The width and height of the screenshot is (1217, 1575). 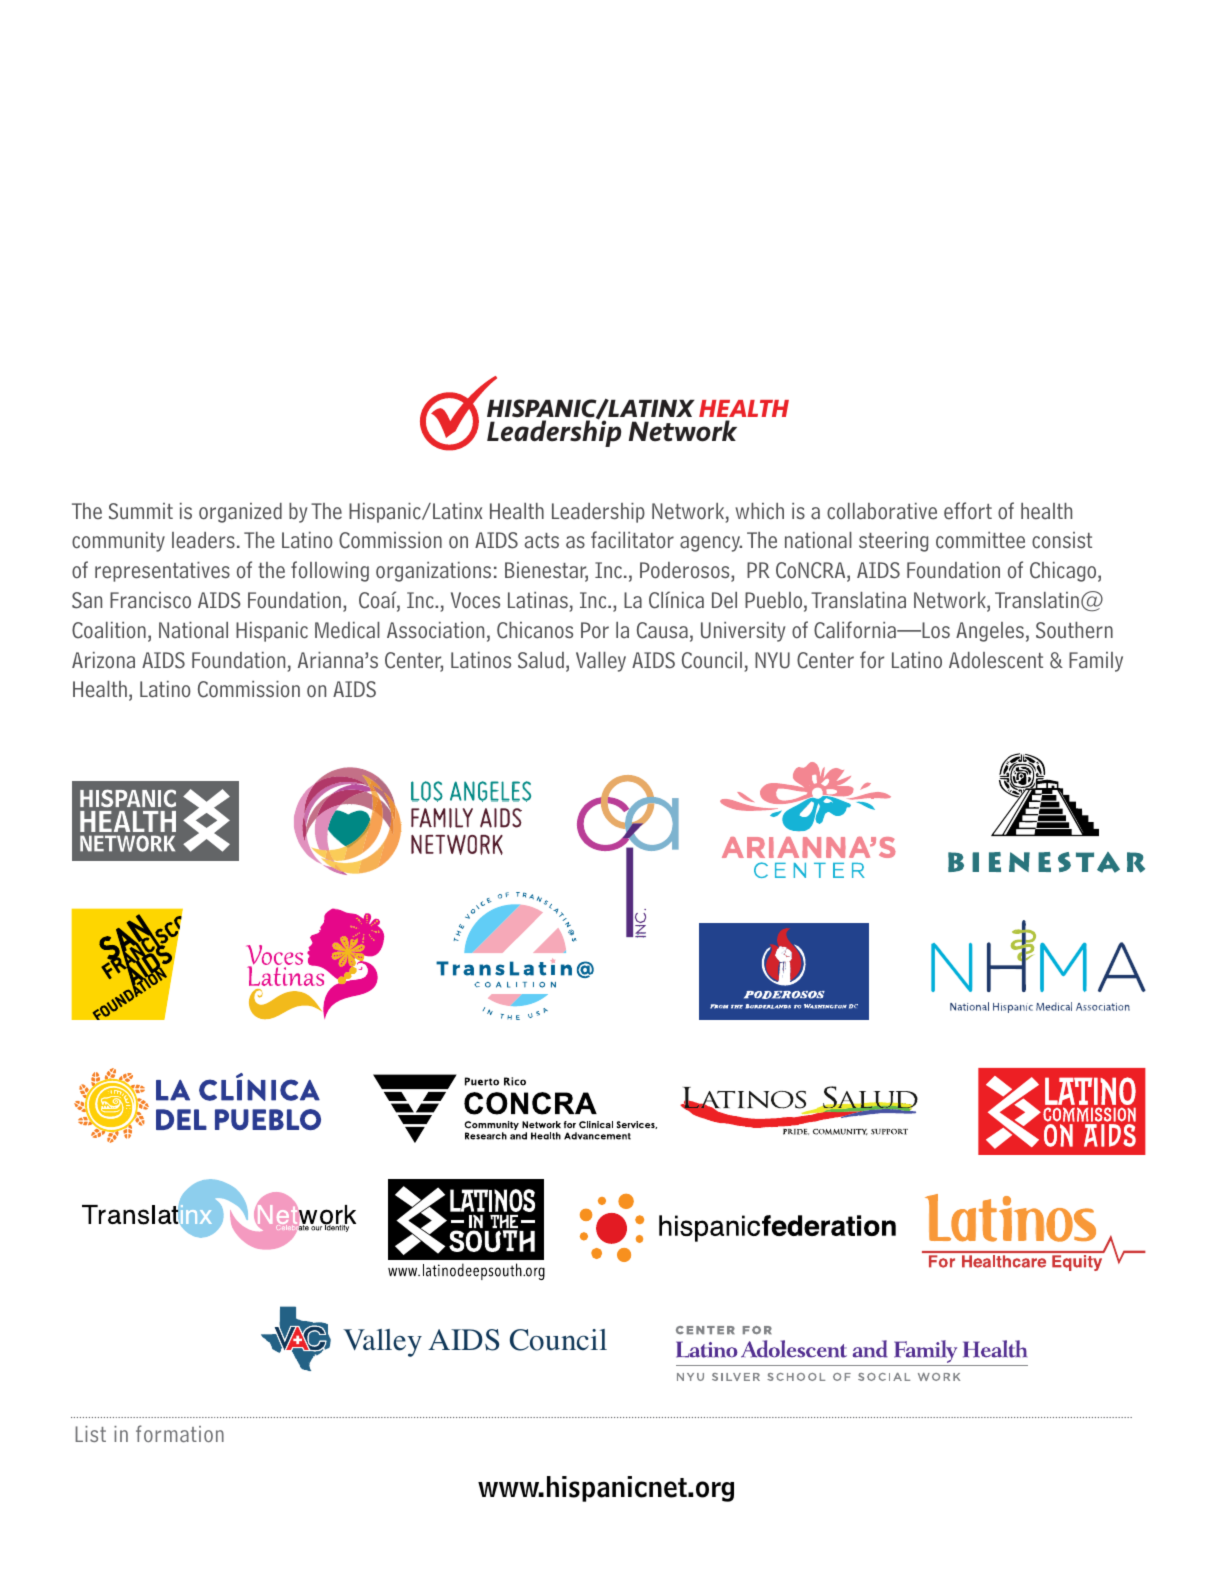 I want to click on Family, so click(x=1096, y=662).
